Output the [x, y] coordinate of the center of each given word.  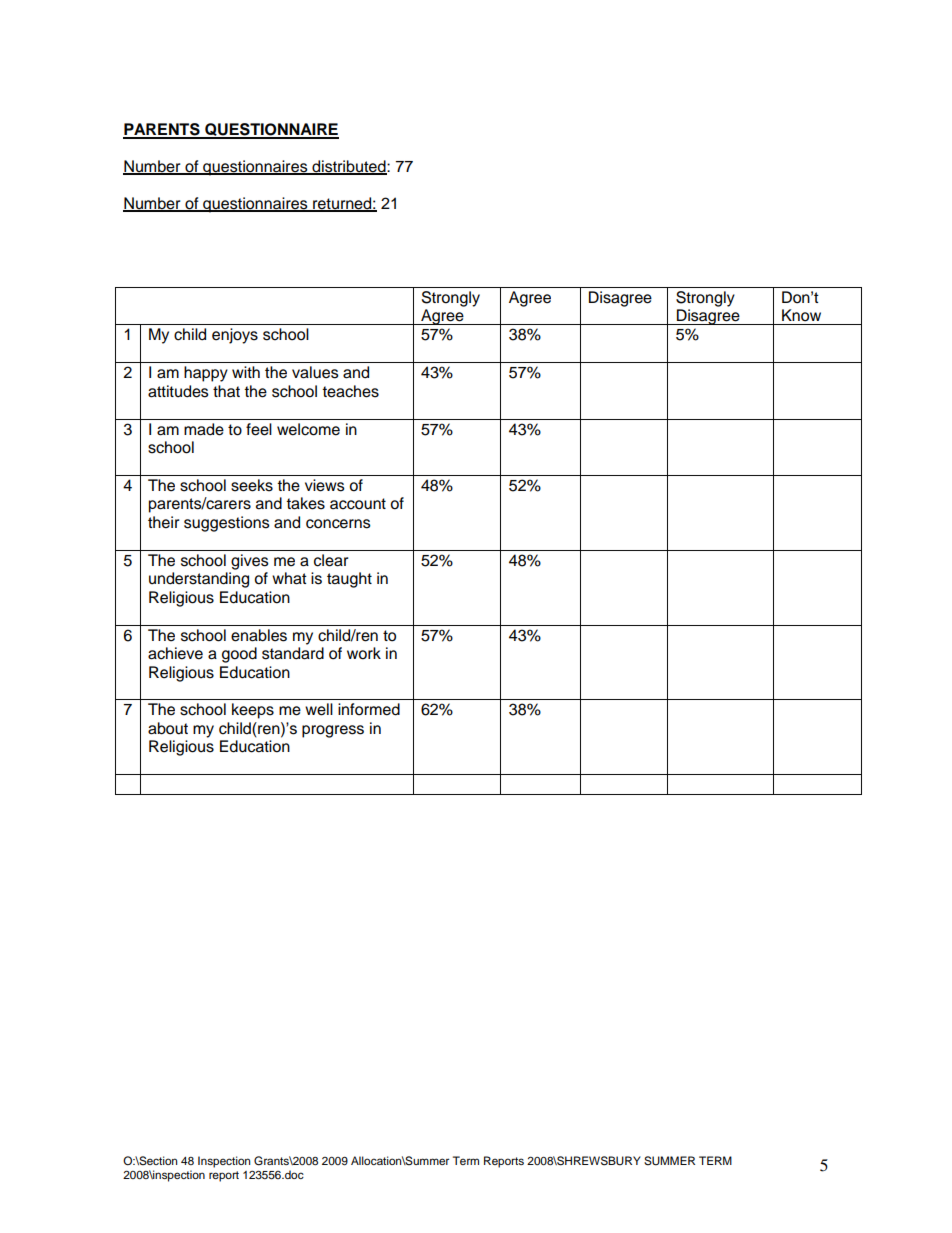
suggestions [227, 524]
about [168, 728]
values [315, 372]
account [358, 504]
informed [369, 709]
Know [801, 315]
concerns [338, 524]
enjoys [235, 336]
